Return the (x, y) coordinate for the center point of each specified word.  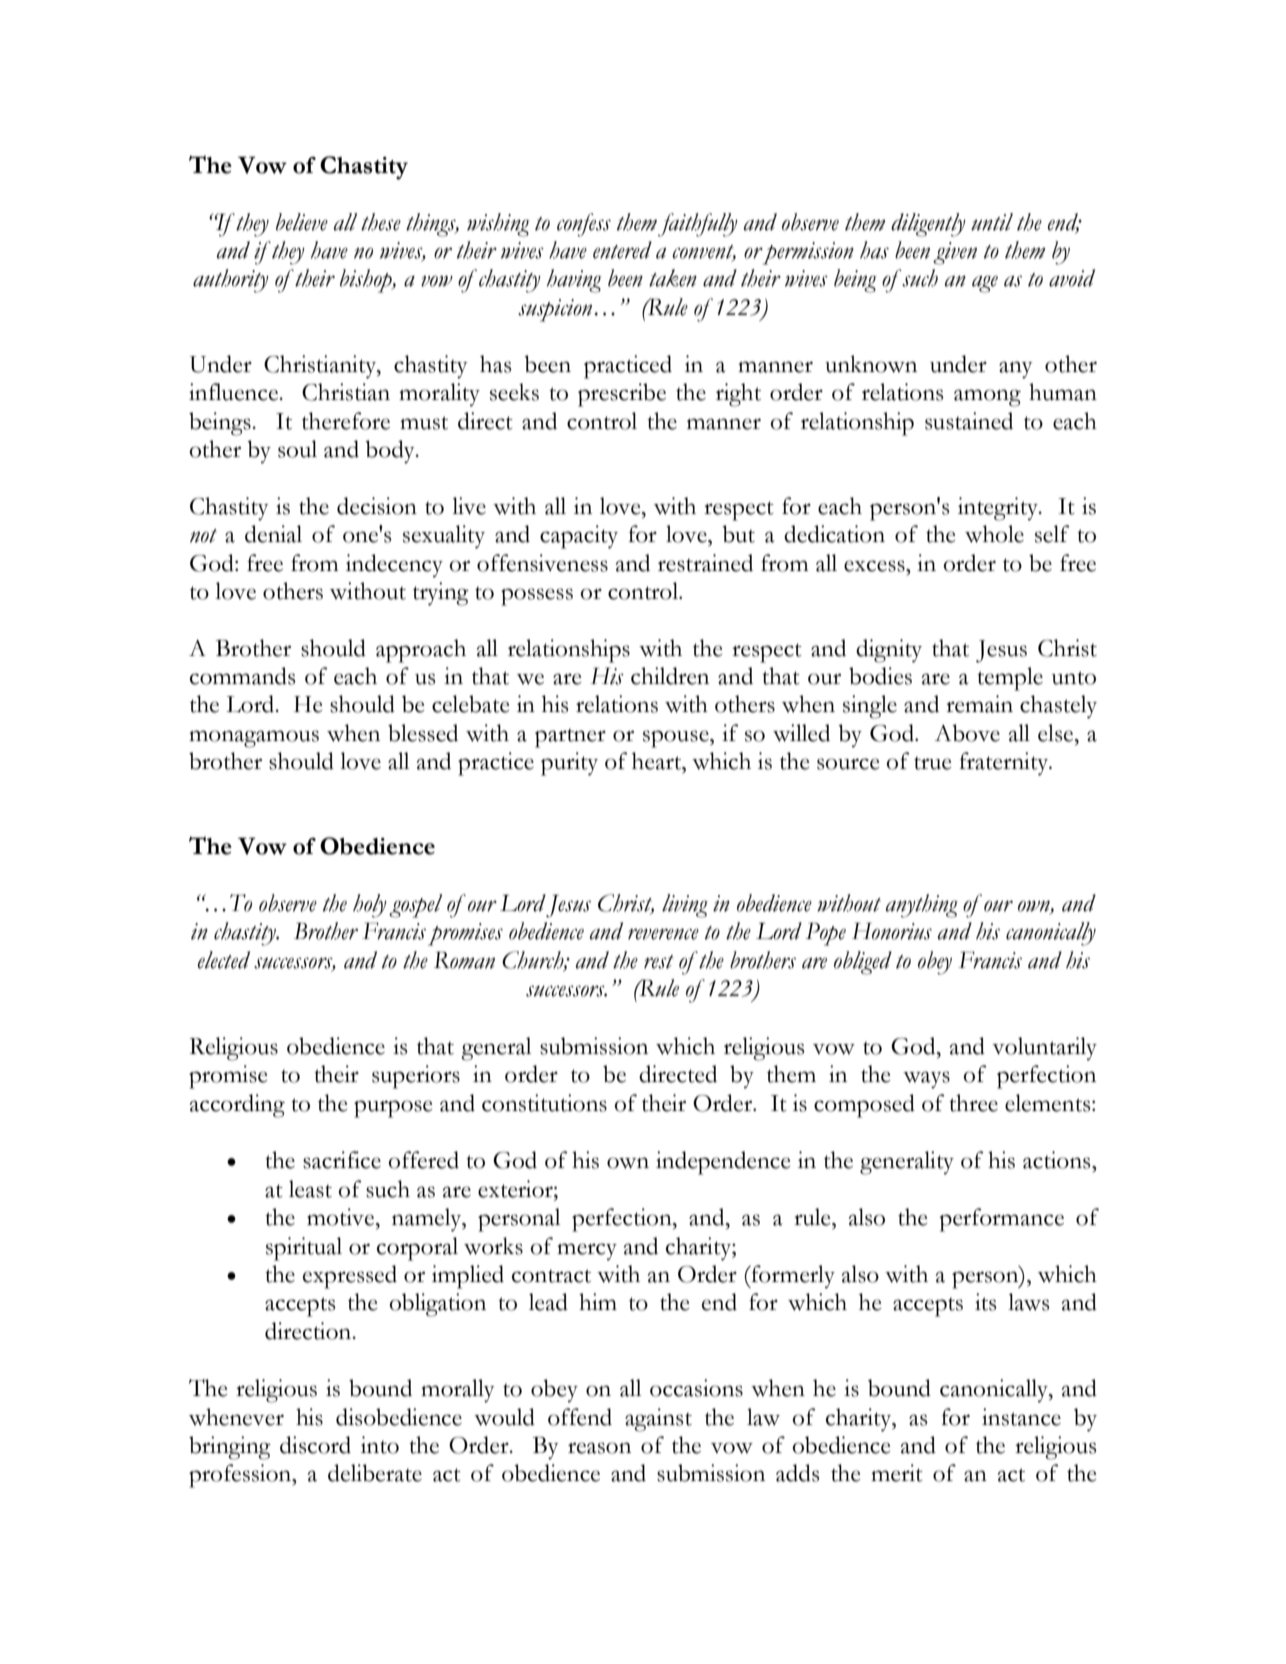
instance (1021, 1417)
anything (922, 906)
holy (370, 906)
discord (315, 1445)
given (955, 253)
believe (302, 222)
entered (622, 250)
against (658, 1420)
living (685, 906)
